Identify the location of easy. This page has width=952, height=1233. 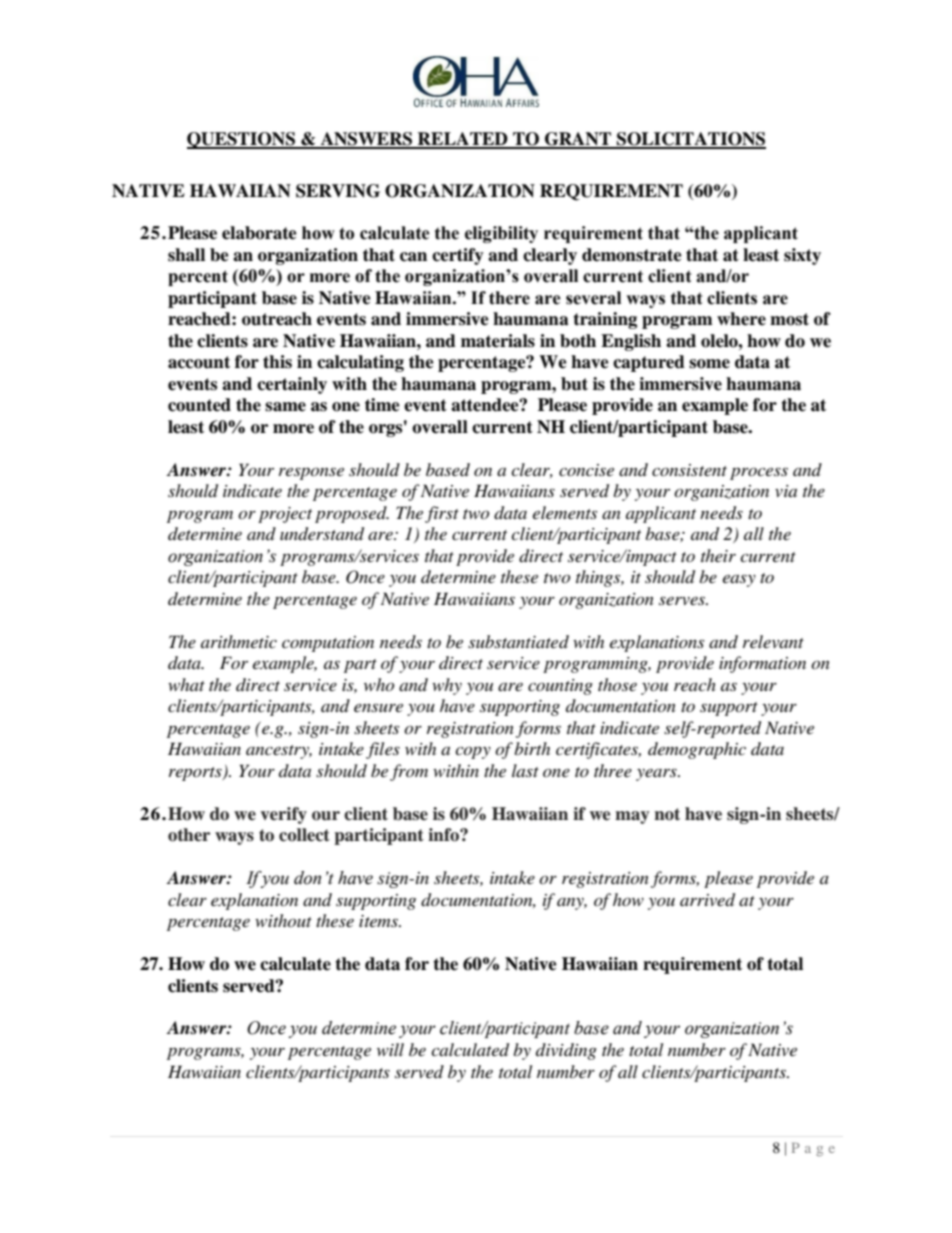
(739, 580).
